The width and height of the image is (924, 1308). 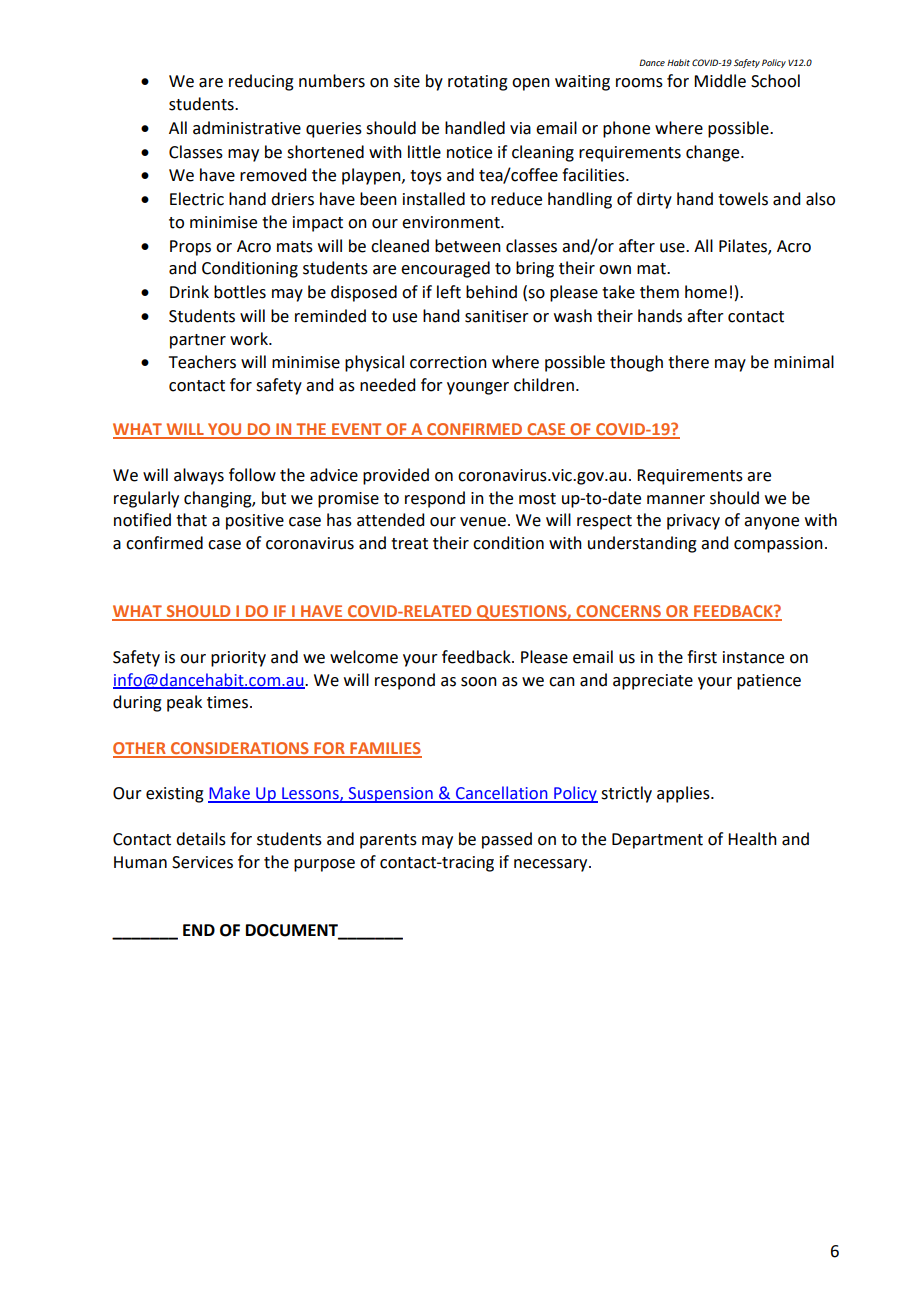 I want to click on always, so click(x=199, y=476).
